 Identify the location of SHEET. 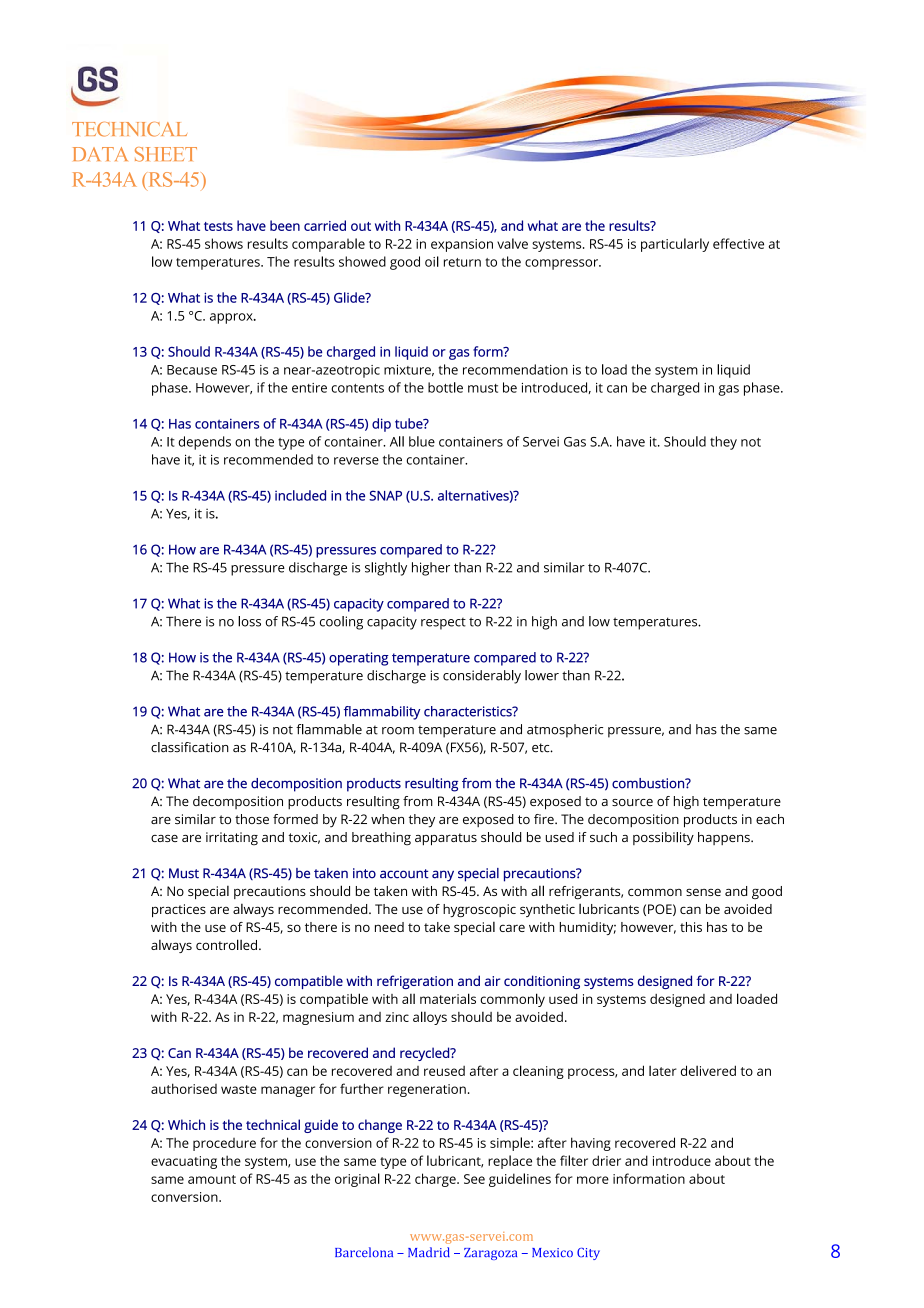
(166, 154).
